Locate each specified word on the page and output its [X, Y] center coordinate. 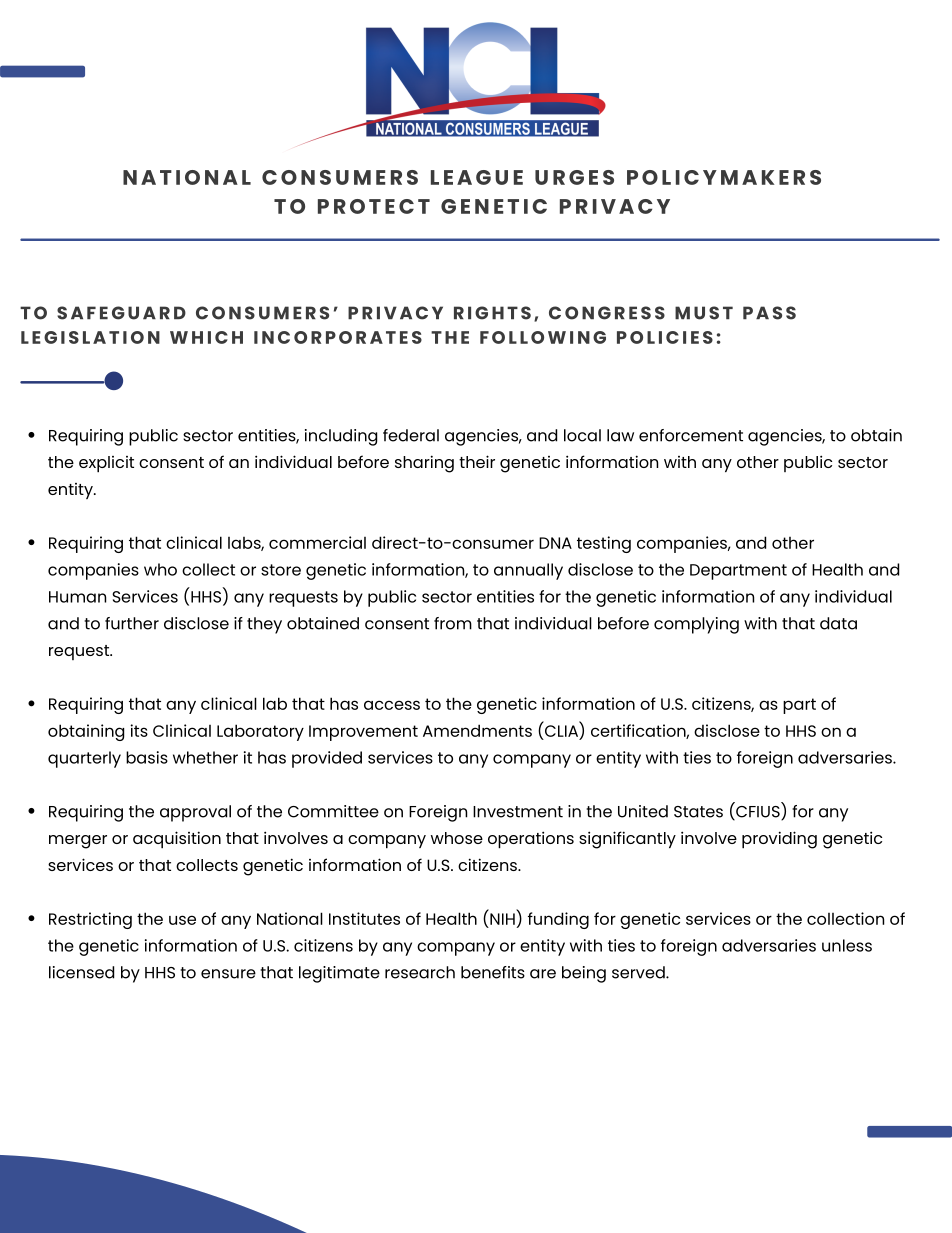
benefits [493, 972]
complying [696, 625]
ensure [228, 974]
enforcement [691, 435]
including [341, 437]
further [132, 623]
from [453, 623]
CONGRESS [607, 313]
